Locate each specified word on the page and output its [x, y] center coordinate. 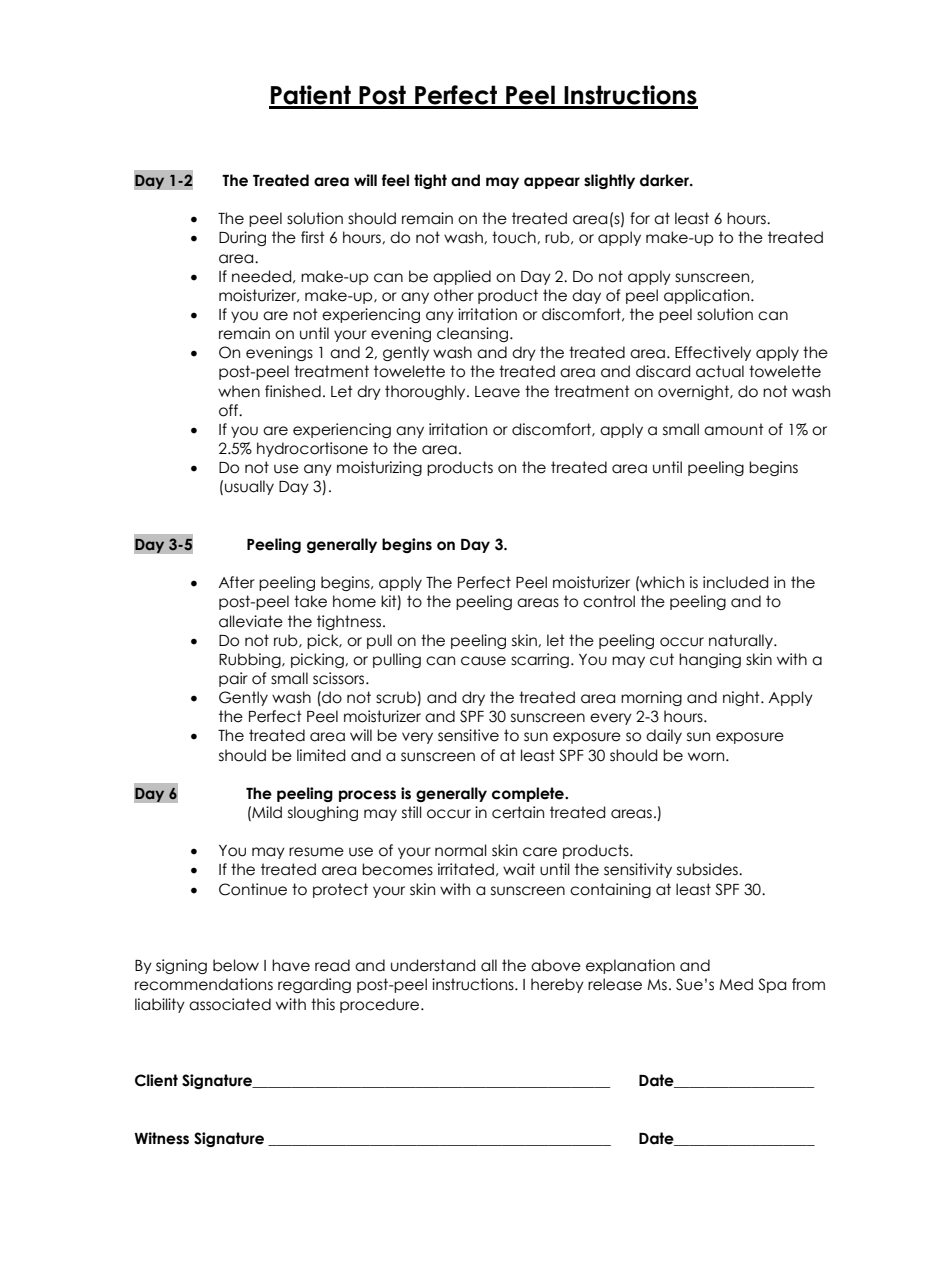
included [735, 582]
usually [249, 487]
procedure [381, 1005]
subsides [708, 869]
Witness [161, 1138]
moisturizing [379, 468]
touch [515, 237]
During [242, 238]
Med [736, 984]
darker [666, 180]
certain [518, 812]
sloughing [323, 813]
